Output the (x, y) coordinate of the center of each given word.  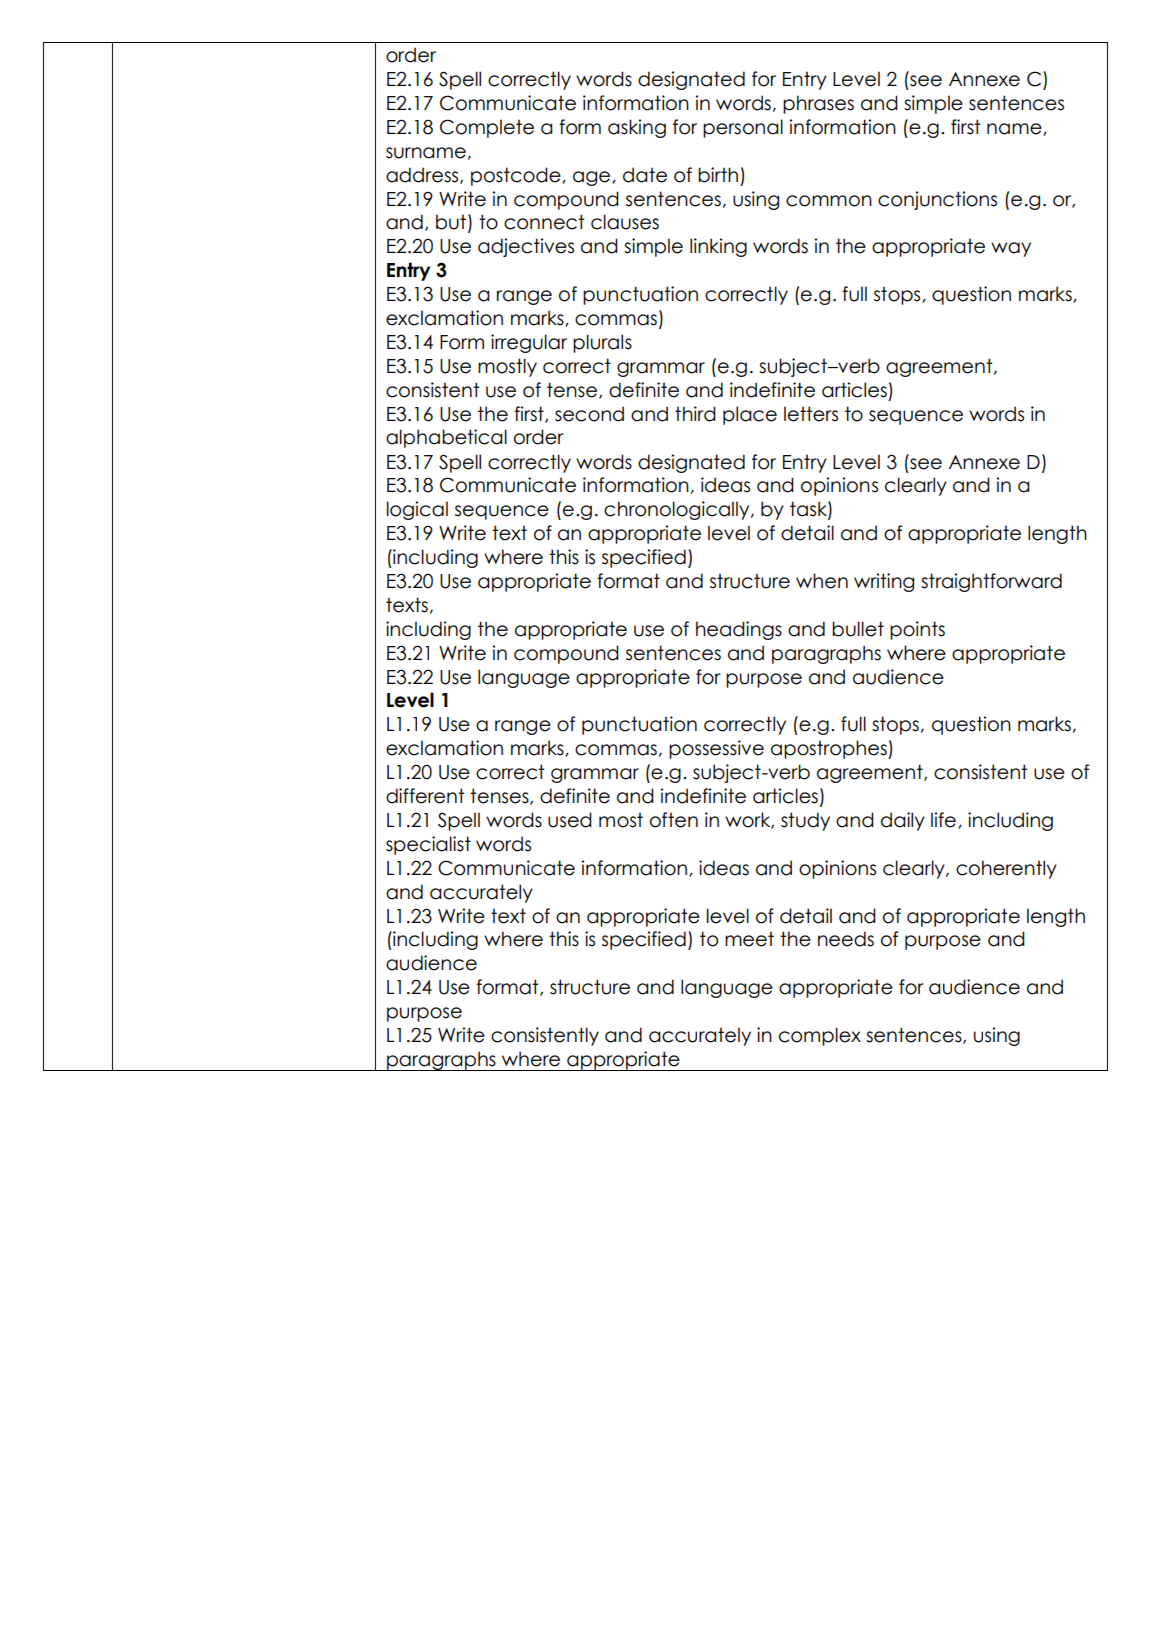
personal (743, 128)
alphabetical (446, 438)
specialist (428, 845)
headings (739, 630)
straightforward (991, 582)
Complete (487, 128)
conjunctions (937, 200)
